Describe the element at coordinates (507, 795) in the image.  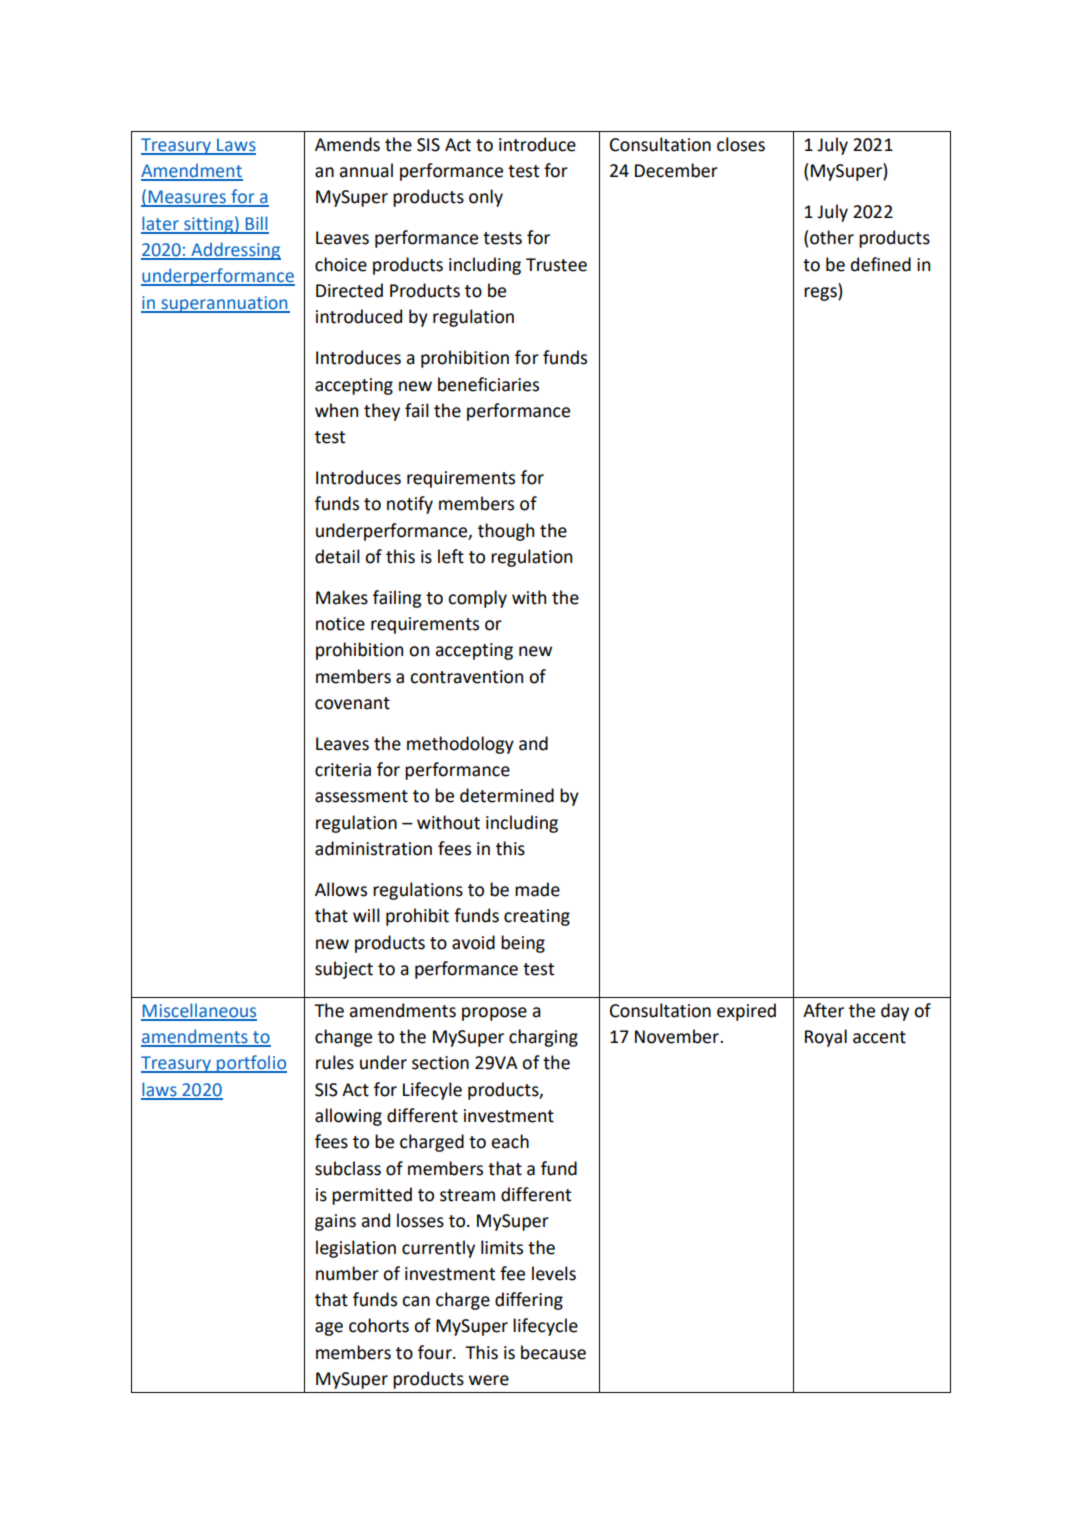
I see `determined` at that location.
